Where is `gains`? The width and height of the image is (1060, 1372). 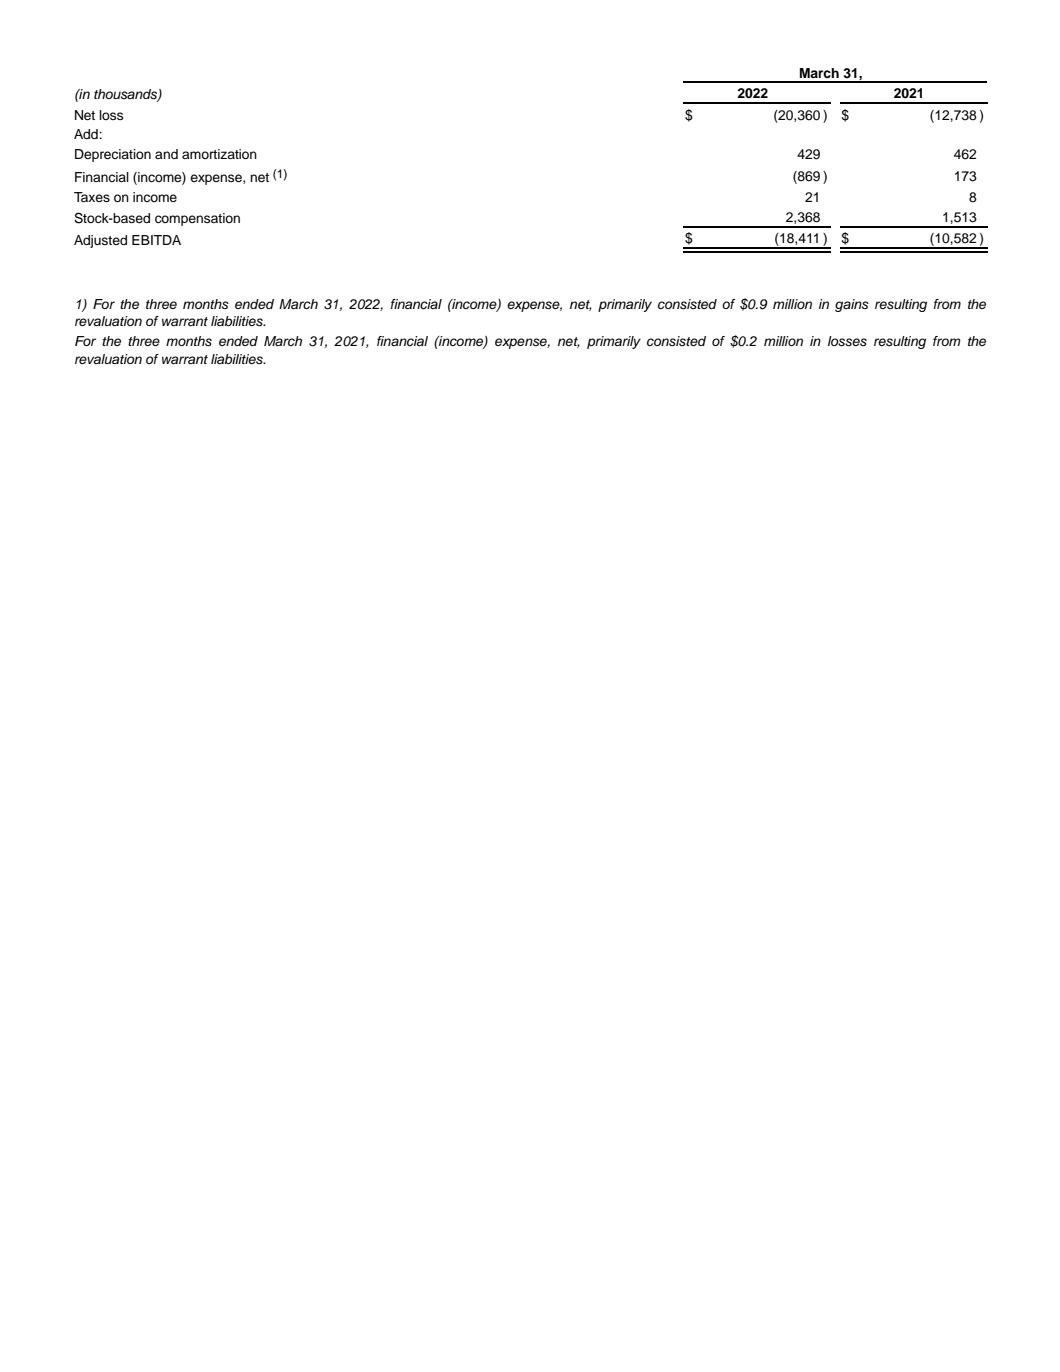
gains is located at coordinates (852, 305).
